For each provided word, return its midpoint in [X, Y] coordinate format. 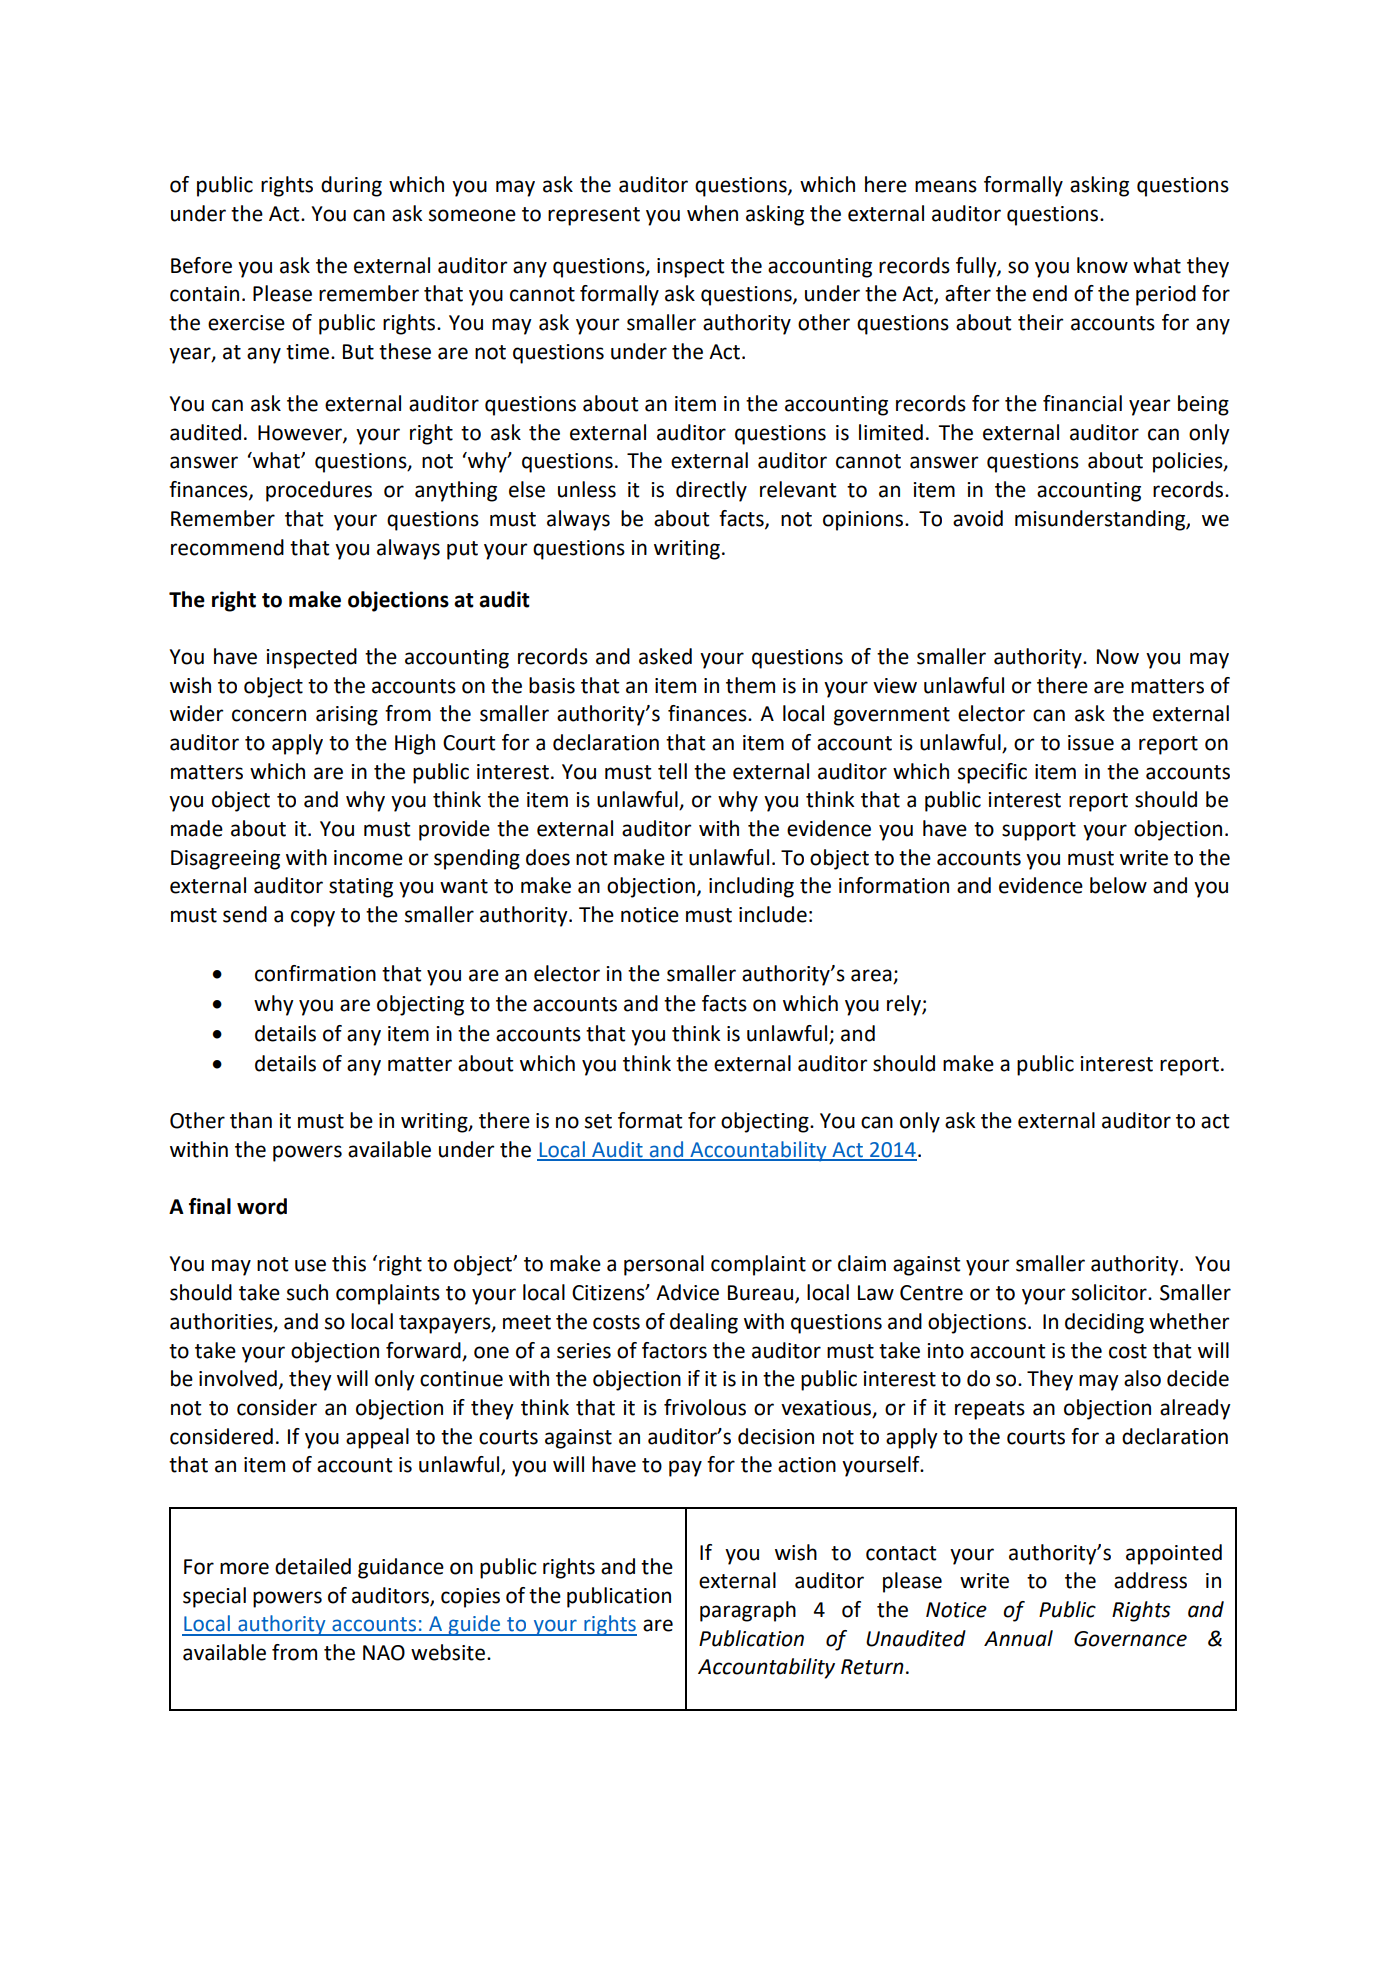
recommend [227, 547]
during [351, 186]
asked [665, 656]
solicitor [1110, 1292]
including [751, 887]
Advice [687, 1292]
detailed [313, 1566]
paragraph [748, 1611]
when [712, 213]
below [1118, 885]
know [1102, 265]
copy [313, 918]
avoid [978, 518]
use [310, 1265]
